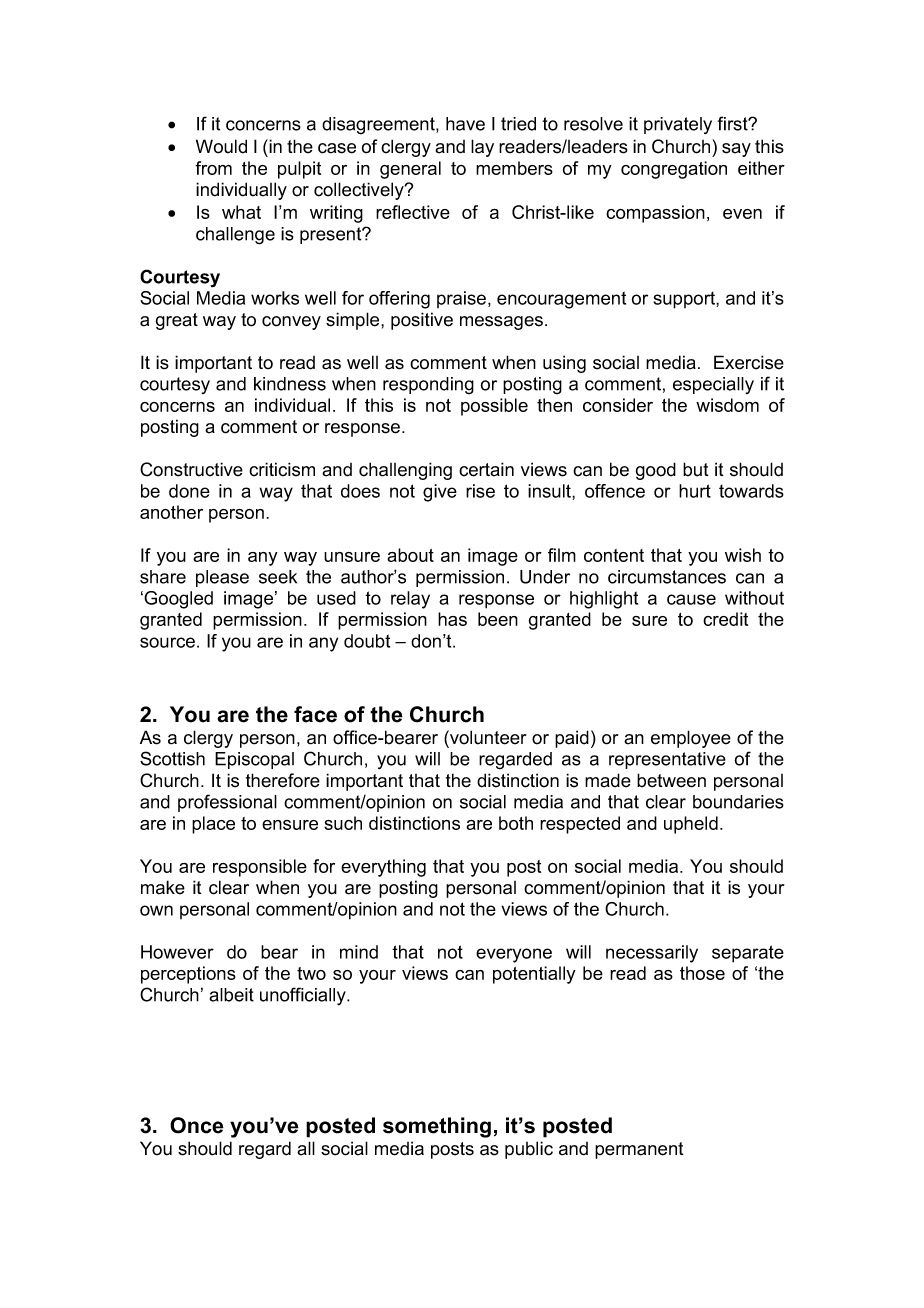 The height and width of the image is (1308, 924). What do you see at coordinates (671, 780) in the image?
I see `between` at bounding box center [671, 780].
